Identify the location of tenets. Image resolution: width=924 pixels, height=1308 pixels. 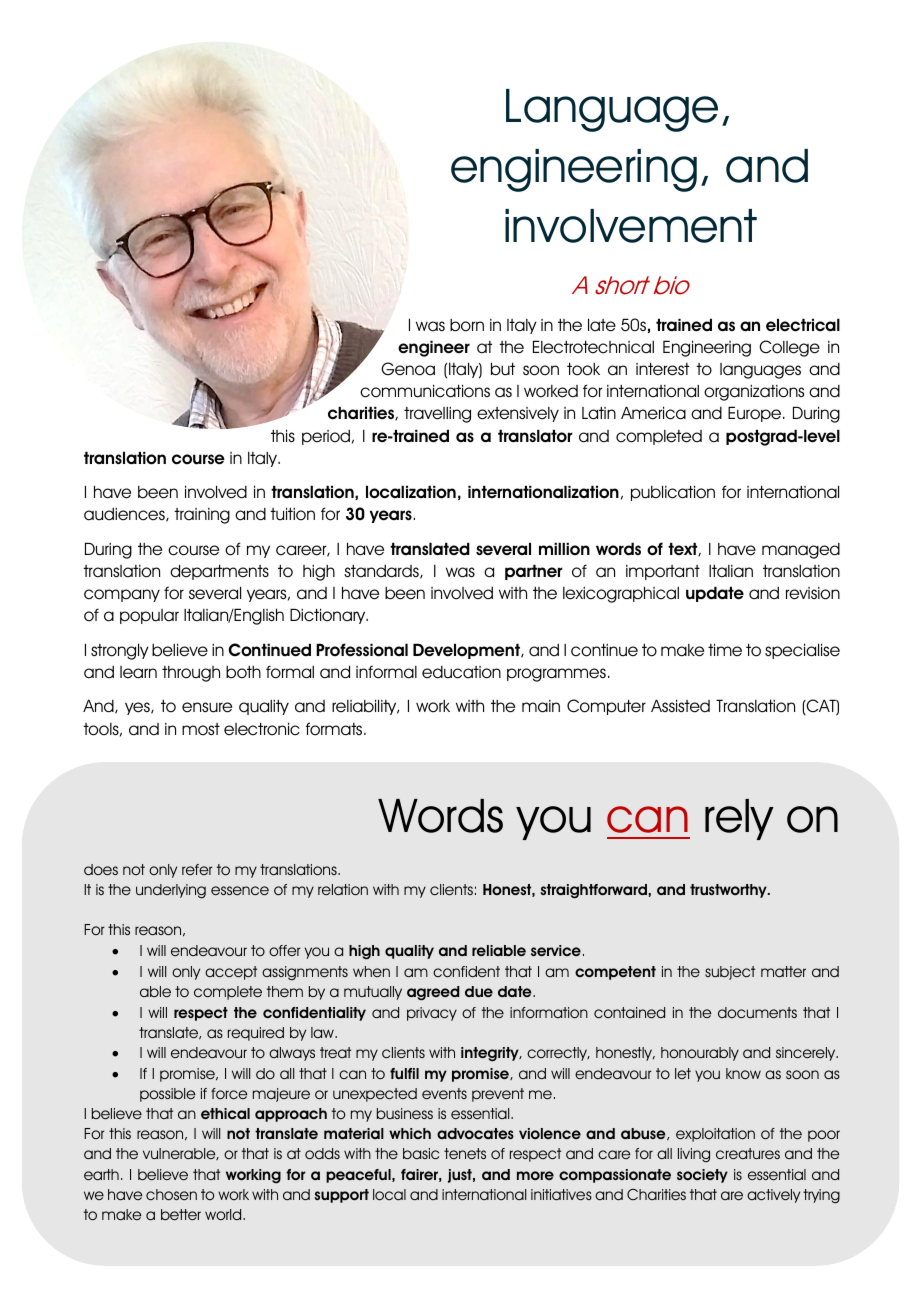
(465, 1153).
